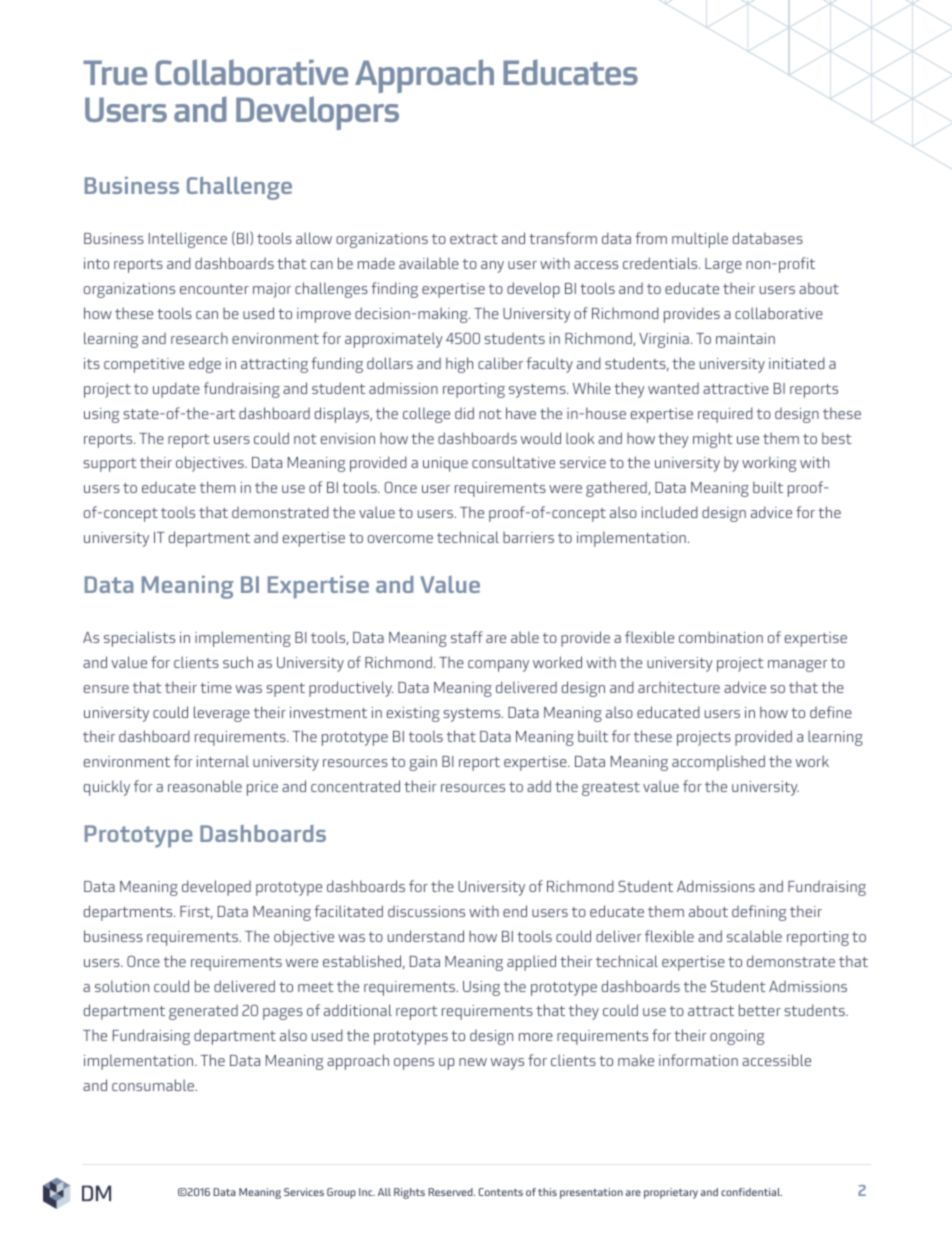 Image resolution: width=952 pixels, height=1233 pixels. I want to click on confidential, so click(751, 1192).
